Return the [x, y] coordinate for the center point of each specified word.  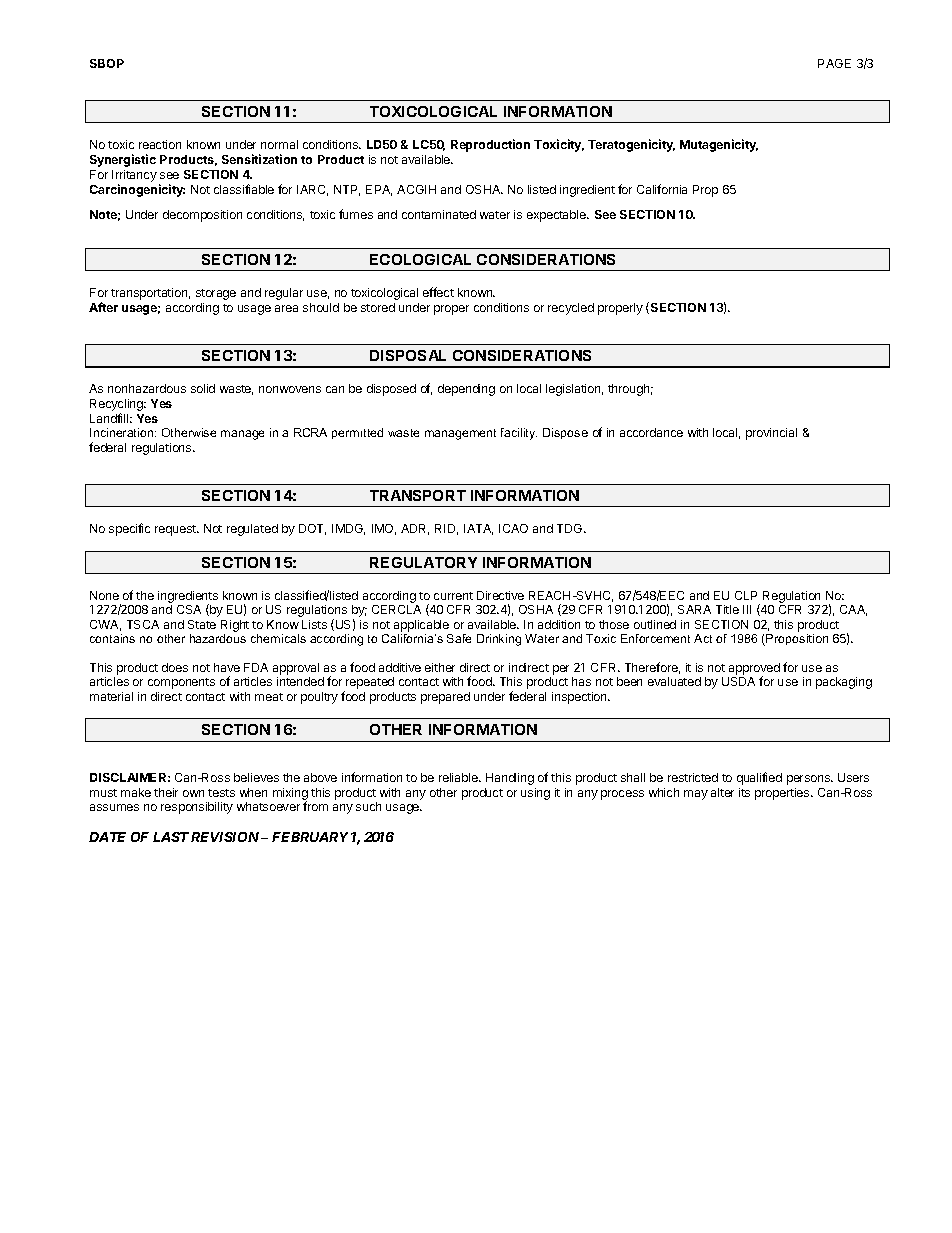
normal [279, 144]
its [744, 792]
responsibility [197, 808]
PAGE [834, 63]
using [535, 794]
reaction [160, 144]
